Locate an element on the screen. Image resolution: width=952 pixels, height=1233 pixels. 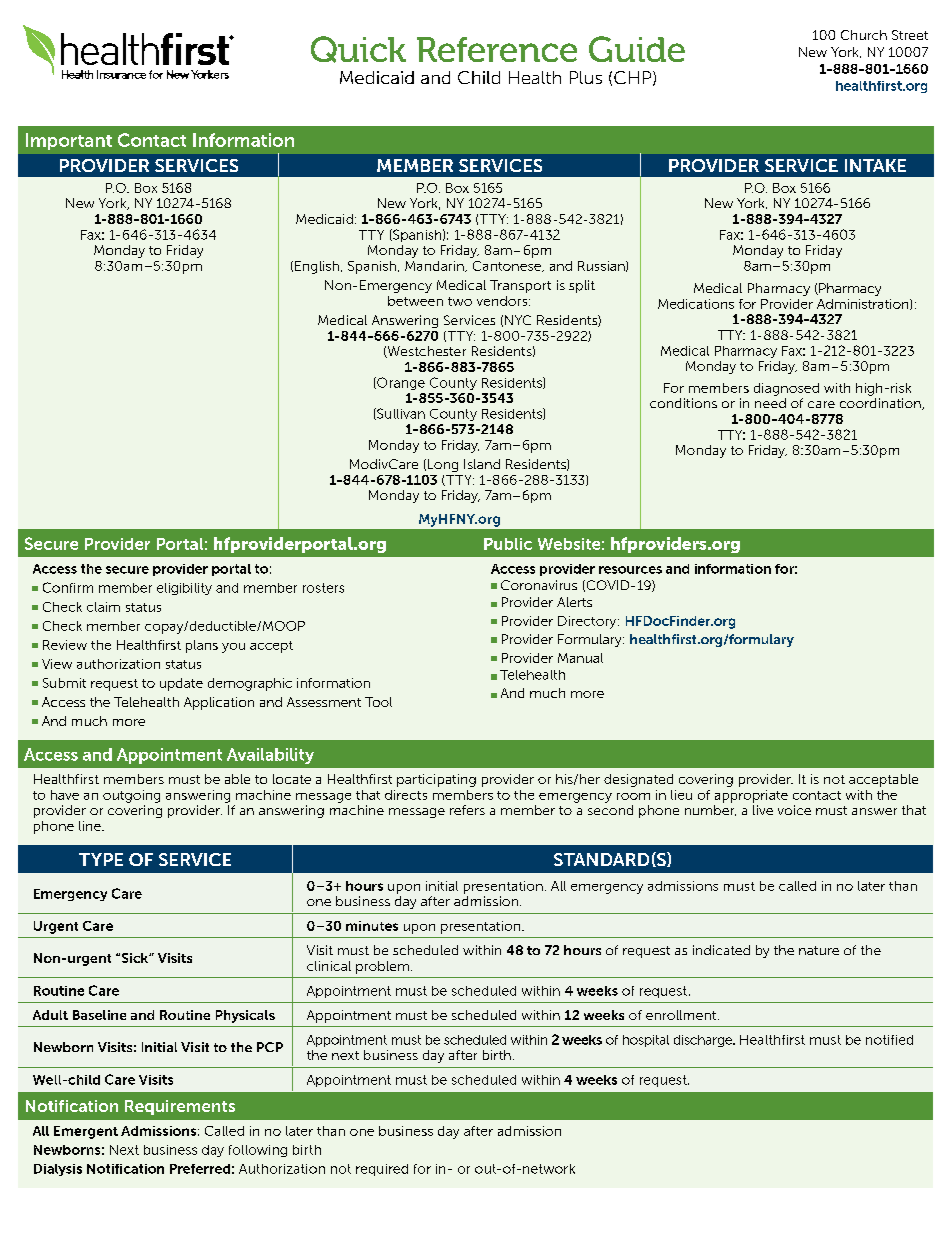
Requirements is located at coordinates (180, 1107).
